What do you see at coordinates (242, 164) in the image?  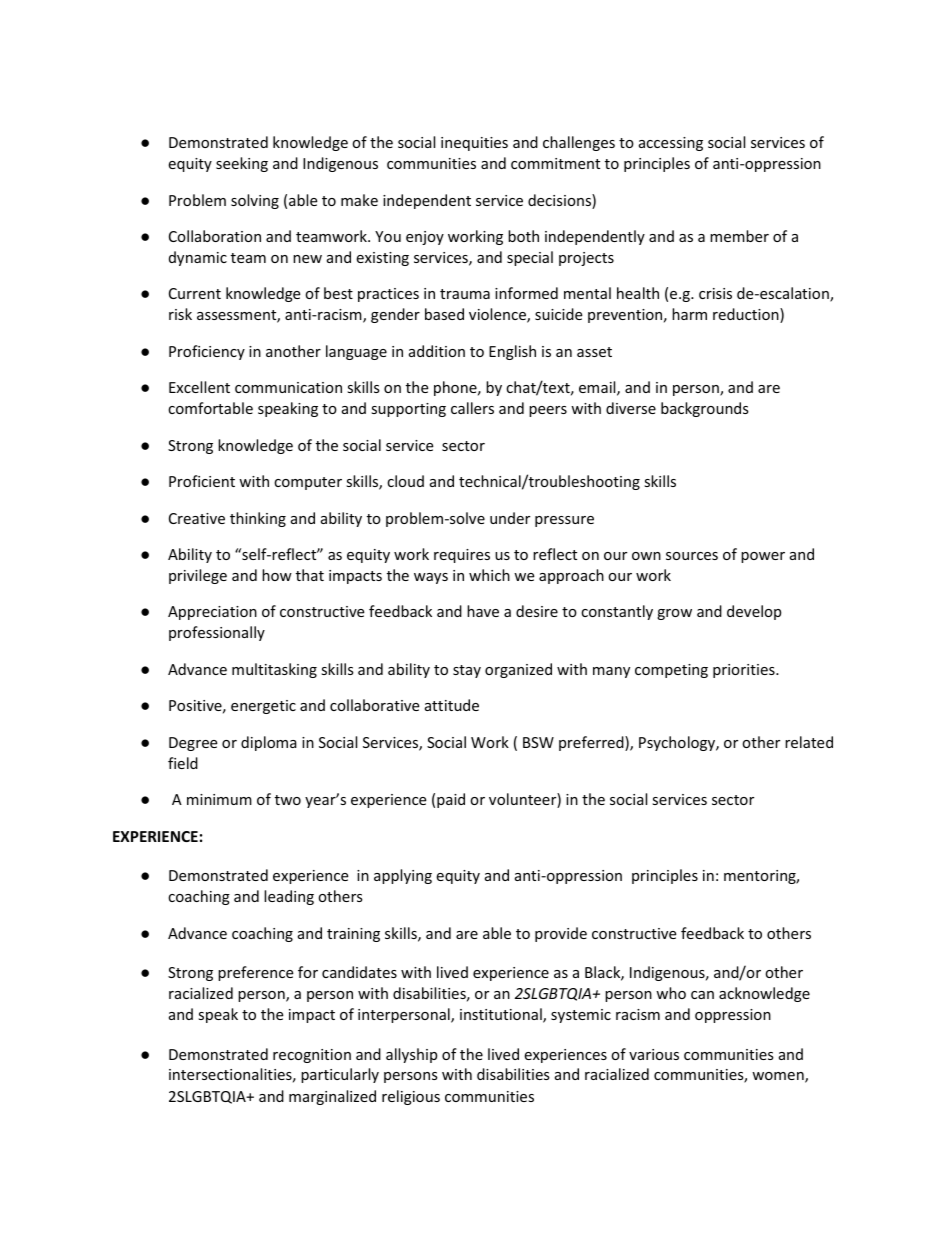 I see `seeking` at bounding box center [242, 164].
